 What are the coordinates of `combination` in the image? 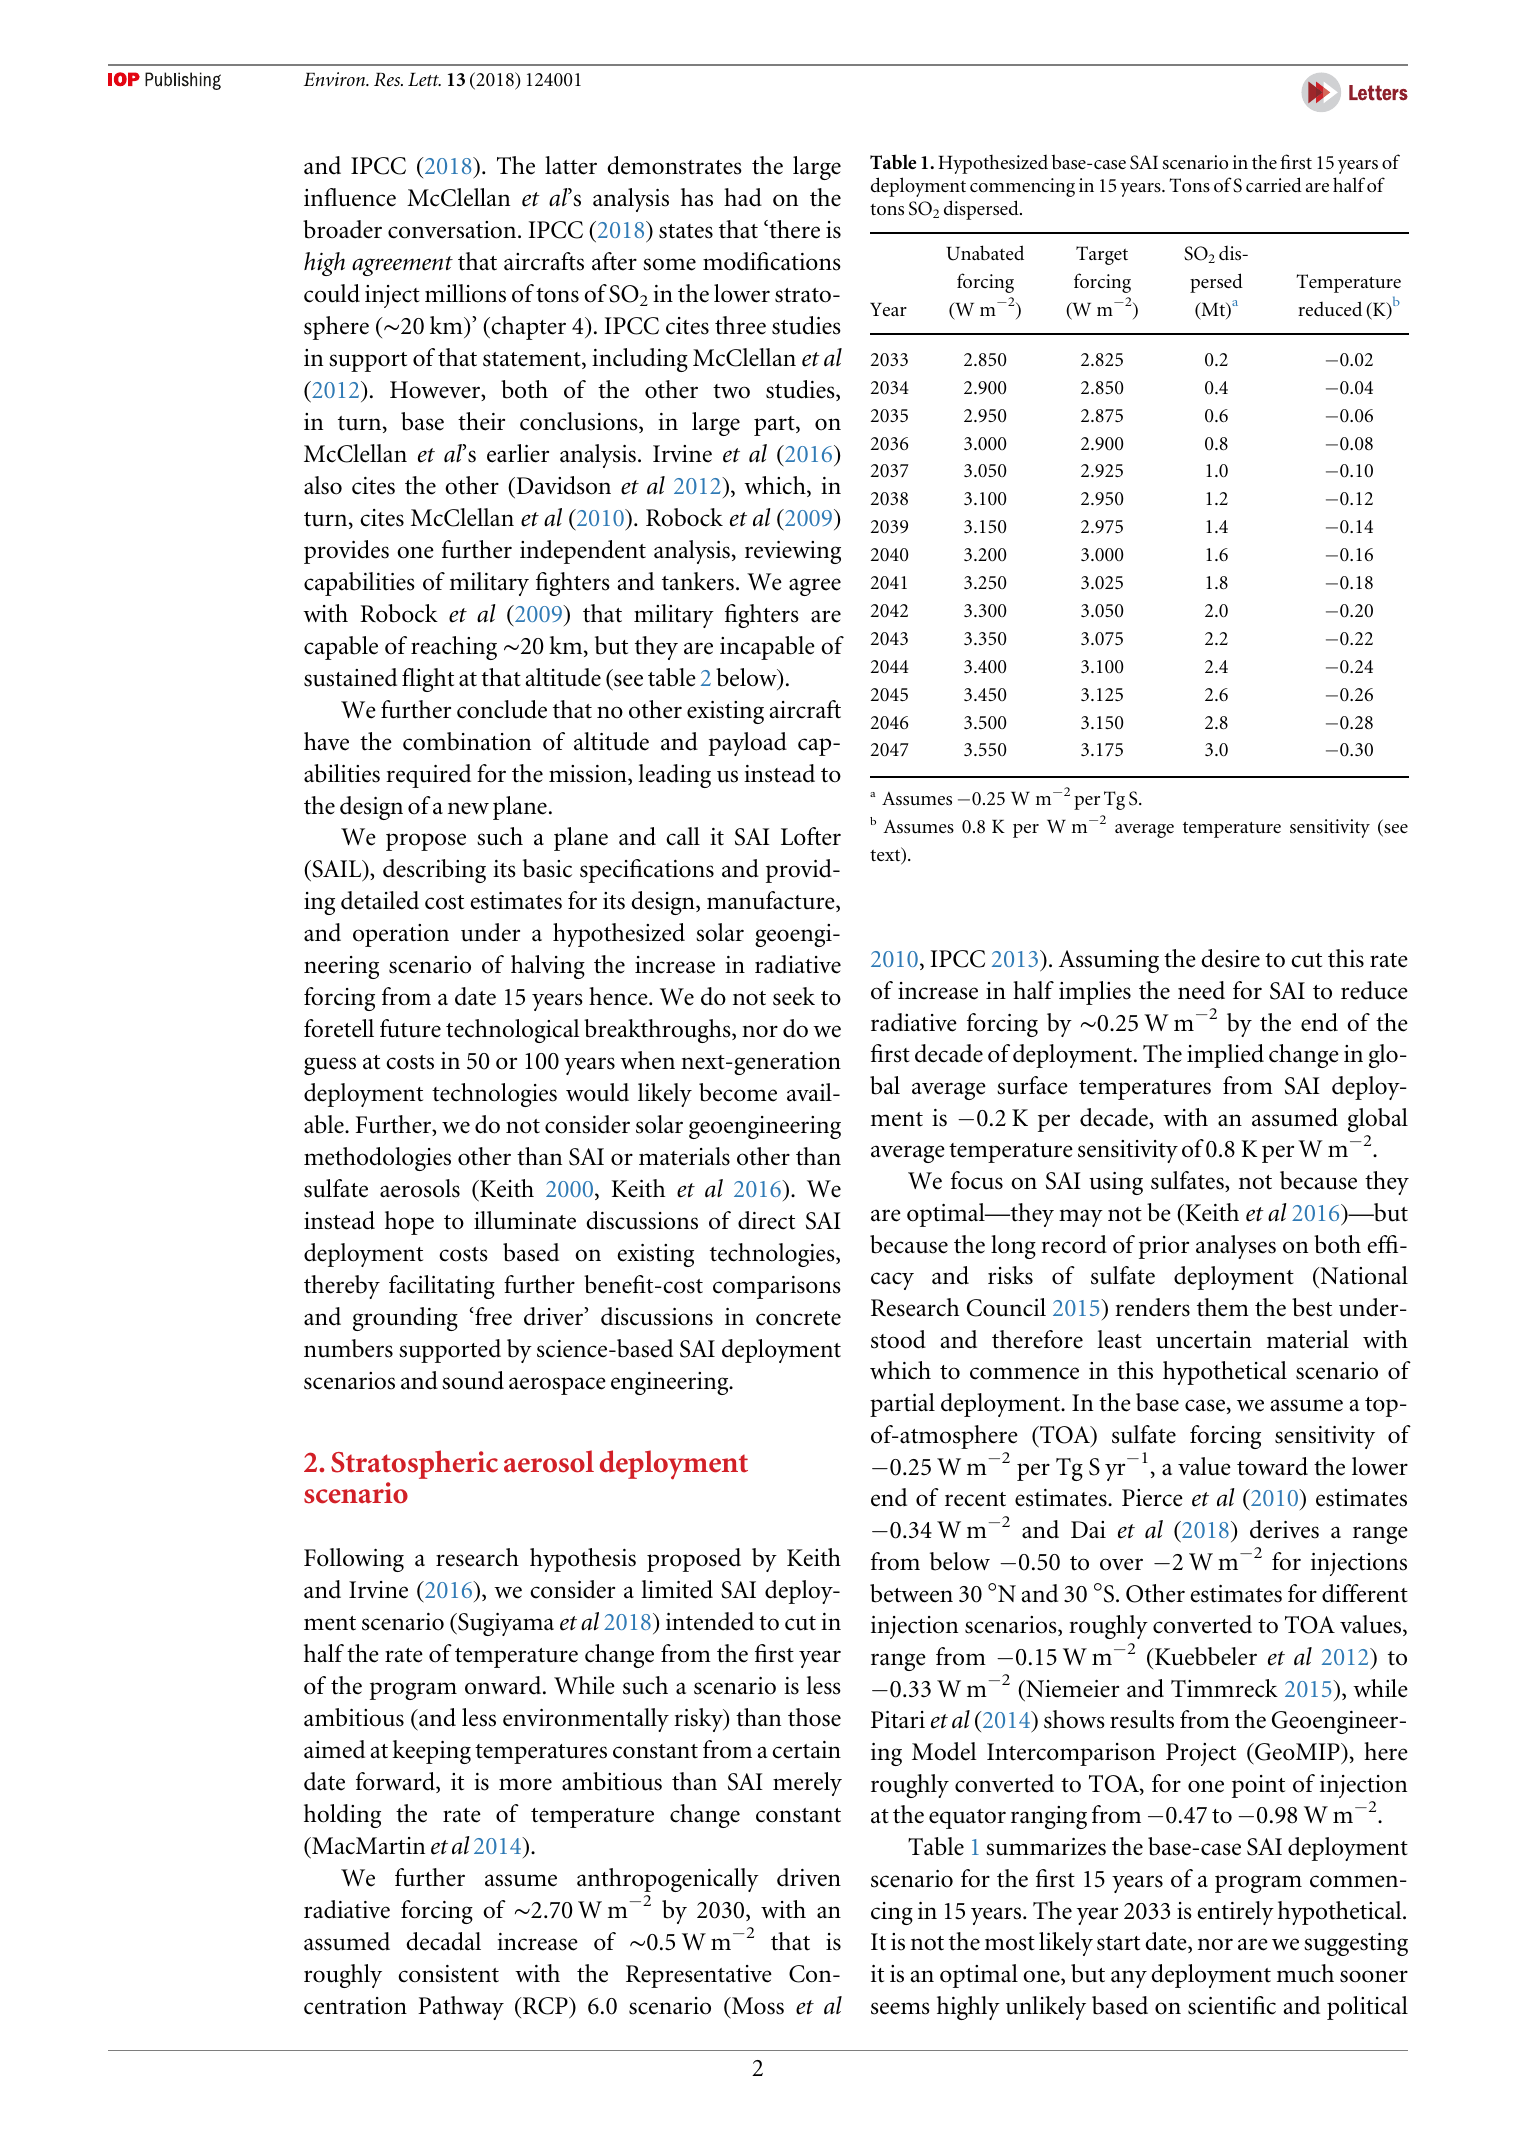 It's located at (467, 741).
